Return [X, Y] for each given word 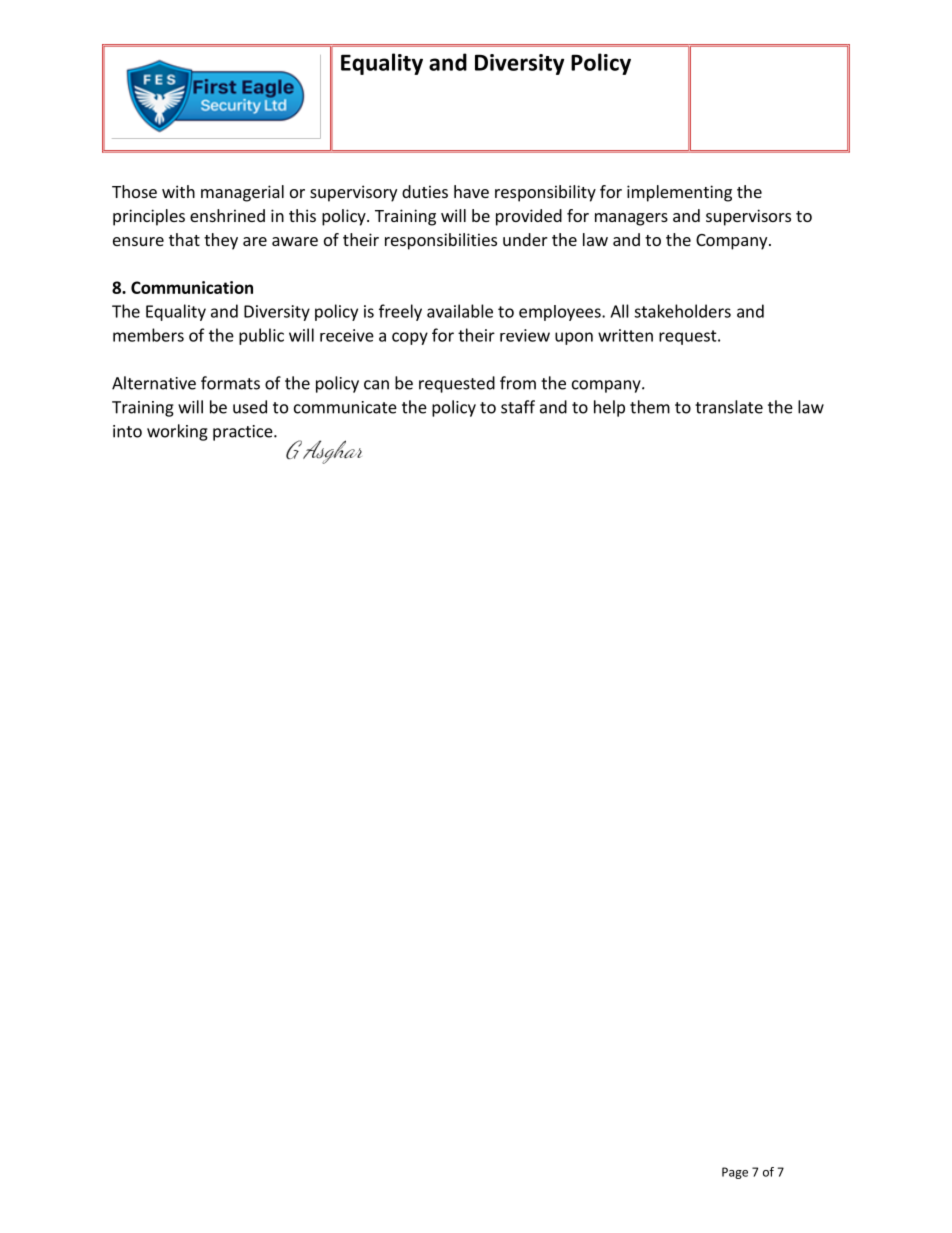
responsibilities [441, 241]
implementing [679, 193]
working [177, 432]
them [650, 407]
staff [518, 407]
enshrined [227, 215]
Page [735, 1173]
